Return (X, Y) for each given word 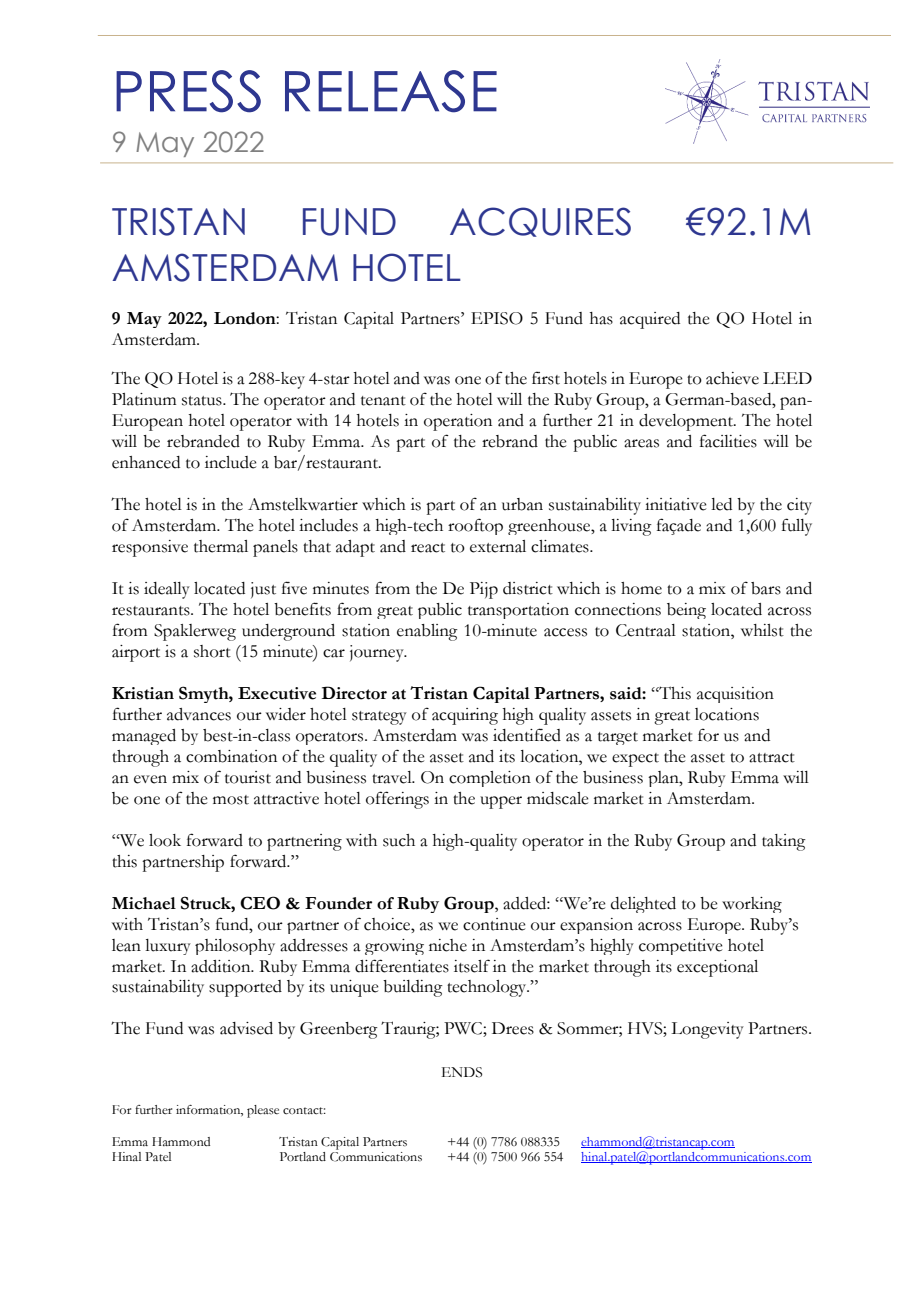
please (263, 1111)
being (686, 611)
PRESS (188, 91)
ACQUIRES (540, 222)
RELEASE (391, 91)
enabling (427, 632)
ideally (167, 590)
